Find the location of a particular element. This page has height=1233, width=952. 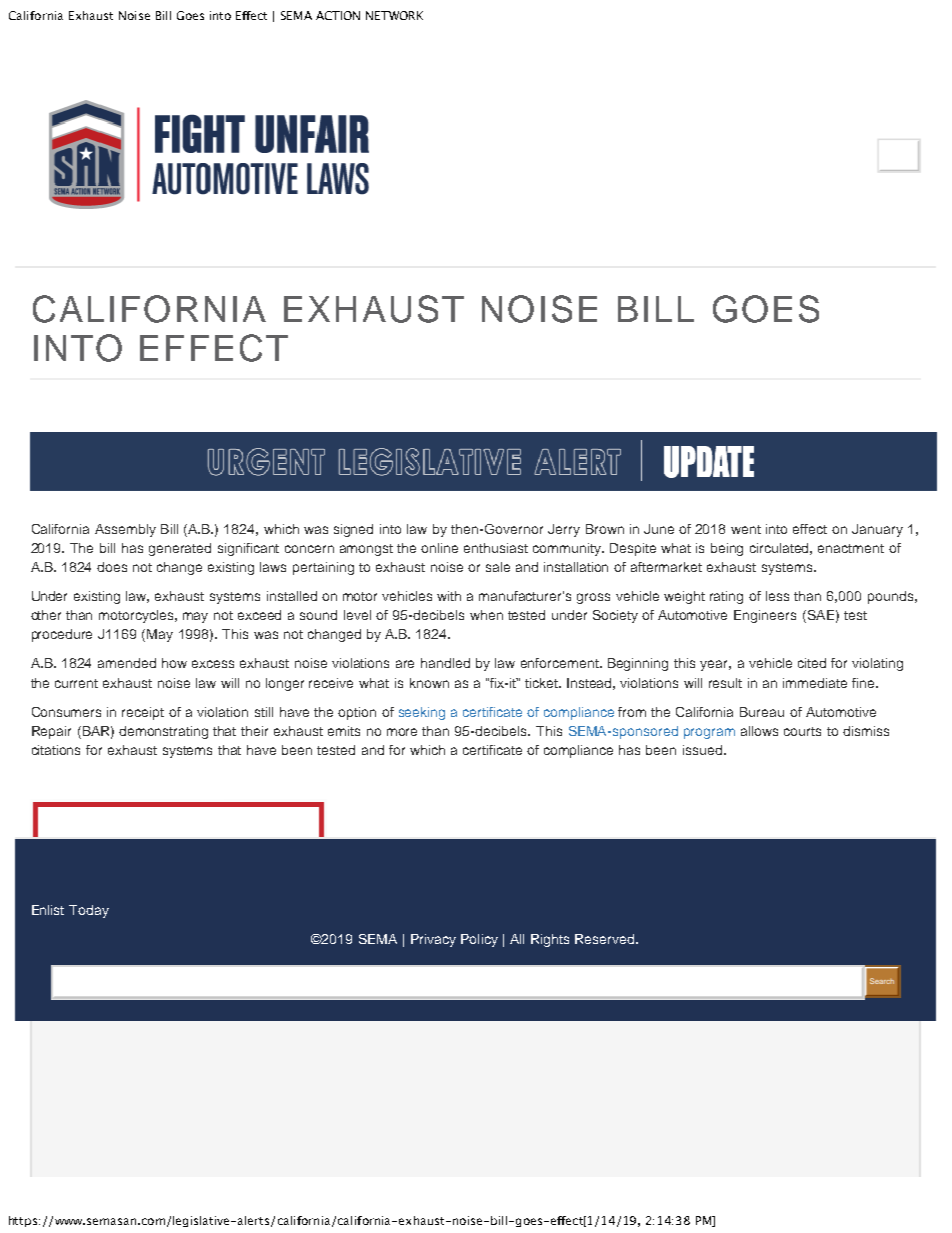

seeking is located at coordinates (422, 713).
